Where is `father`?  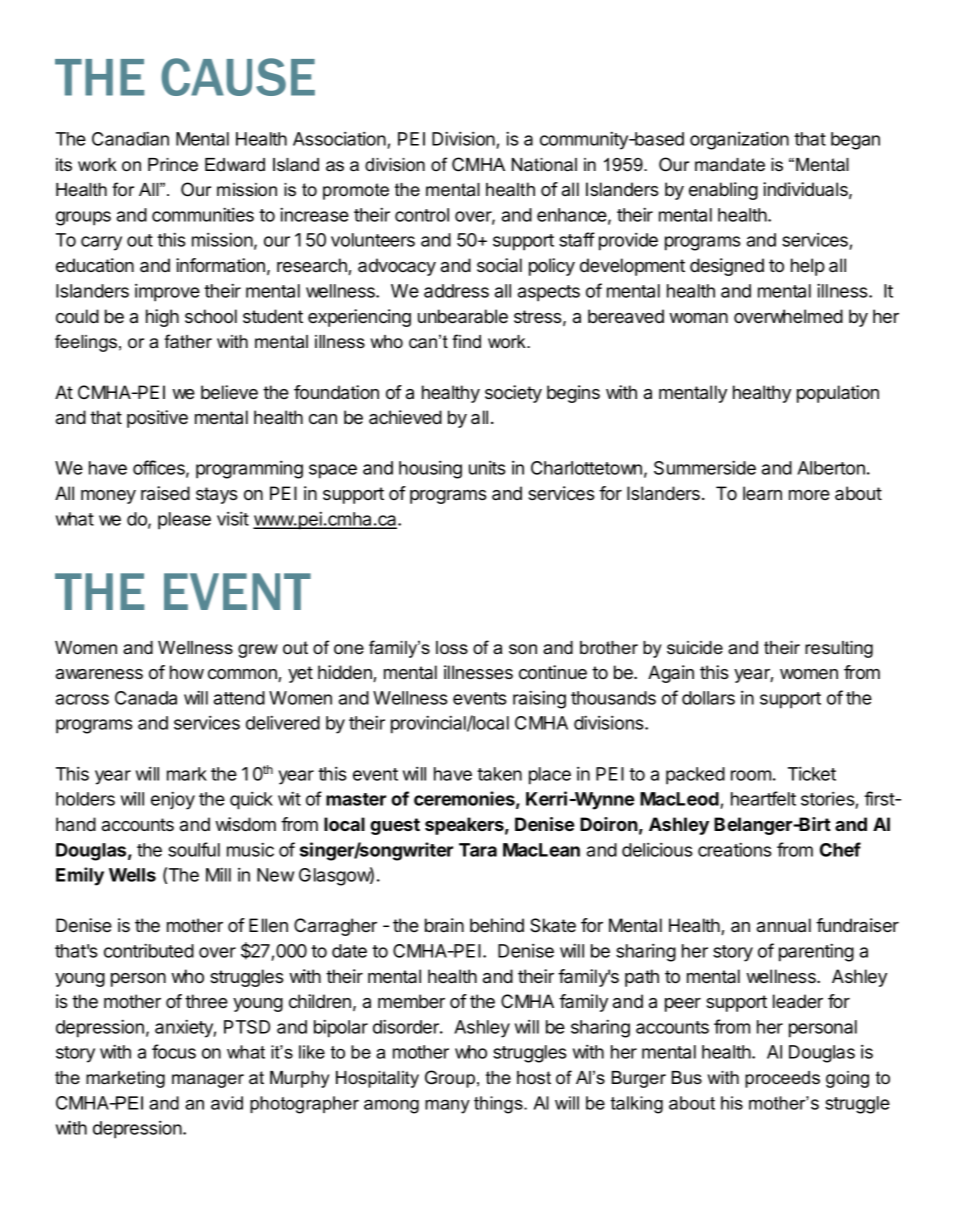
father is located at coordinates (188, 341).
